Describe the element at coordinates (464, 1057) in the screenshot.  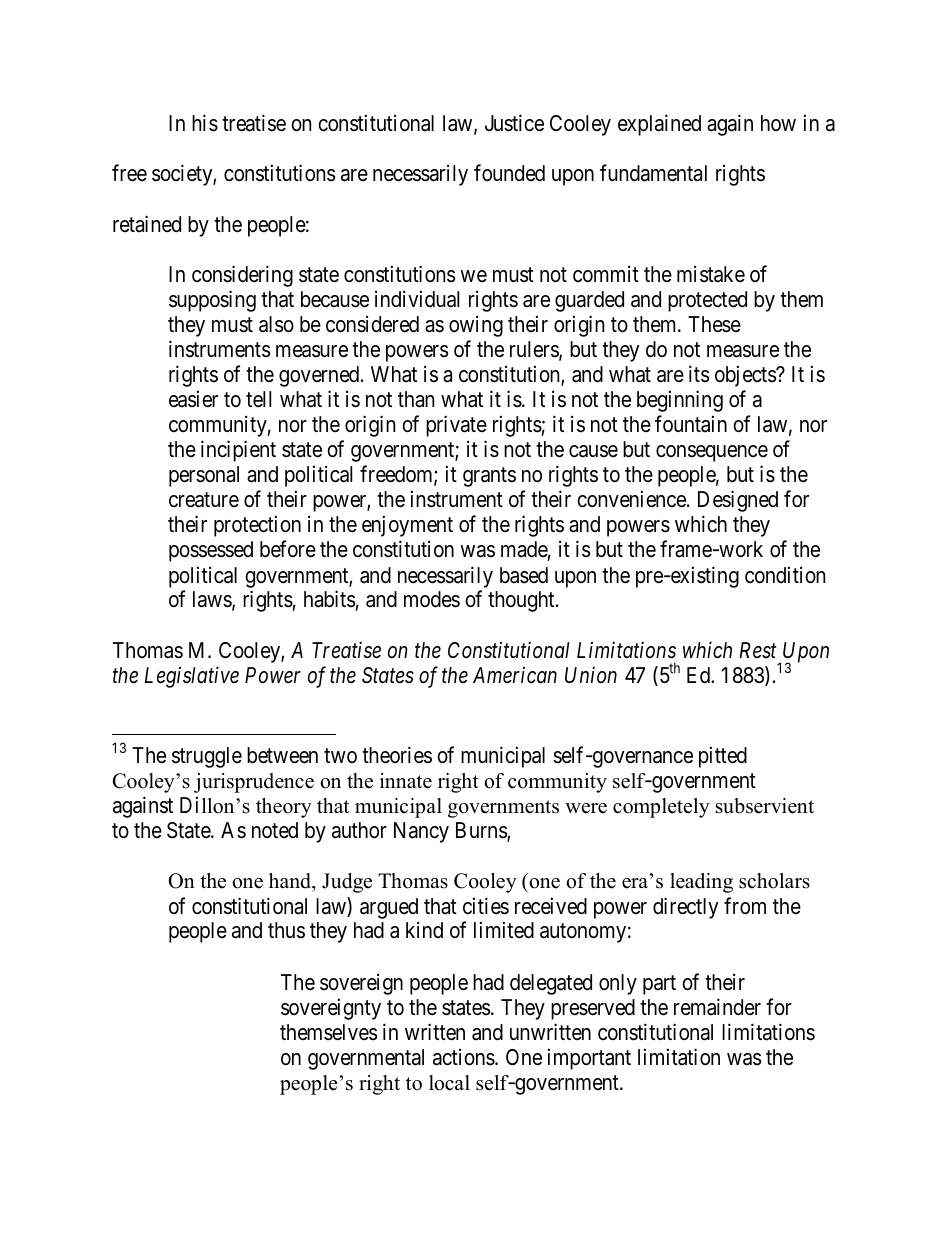
I see `actions` at that location.
